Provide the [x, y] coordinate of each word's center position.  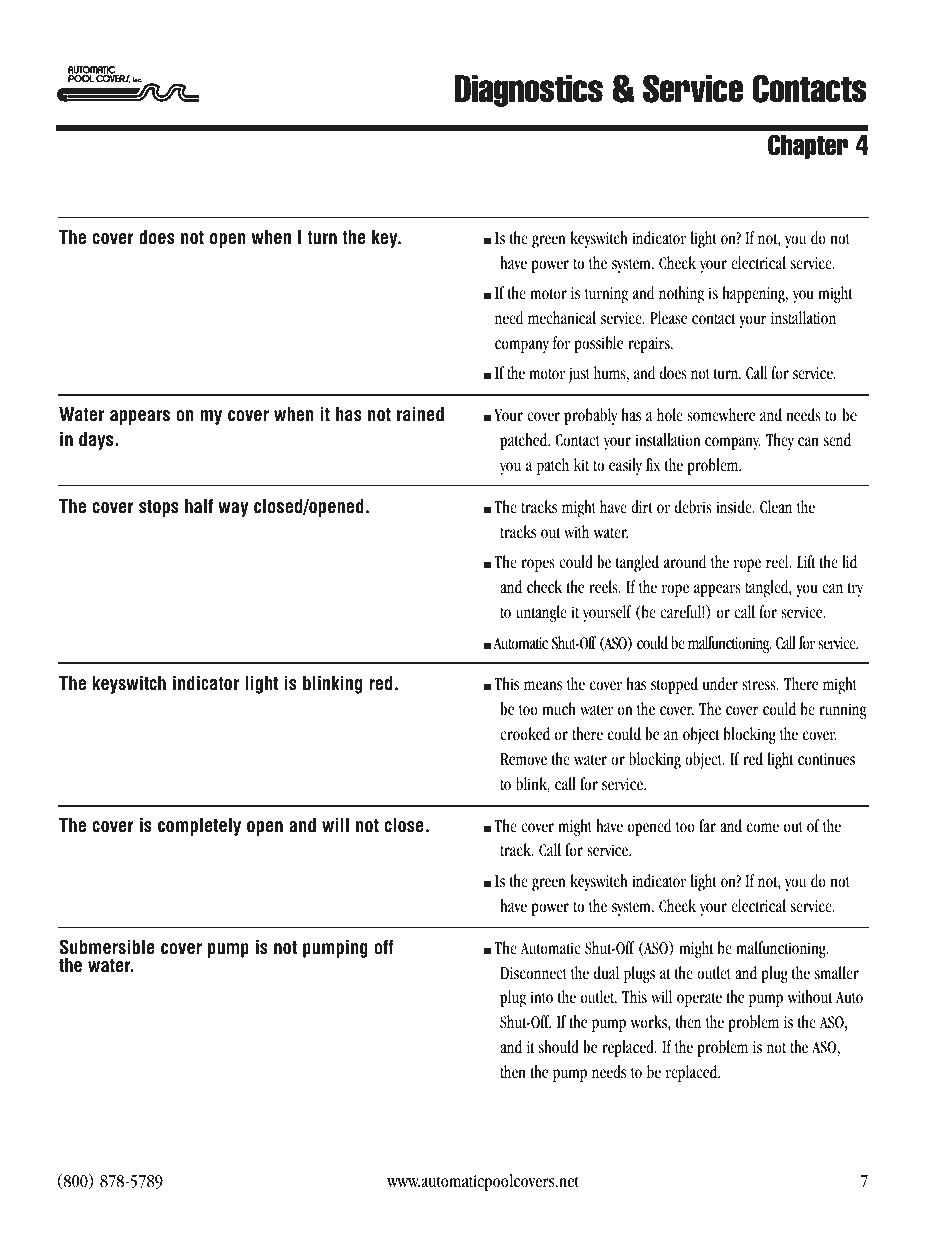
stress [760, 685]
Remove [523, 759]
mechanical [562, 318]
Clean [776, 507]
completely [199, 827]
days [97, 441]
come [763, 827]
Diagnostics [529, 91]
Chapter [808, 146]
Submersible [107, 947]
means [543, 686]
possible [598, 344]
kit [581, 465]
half [199, 506]
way [233, 509]
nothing [681, 294]
